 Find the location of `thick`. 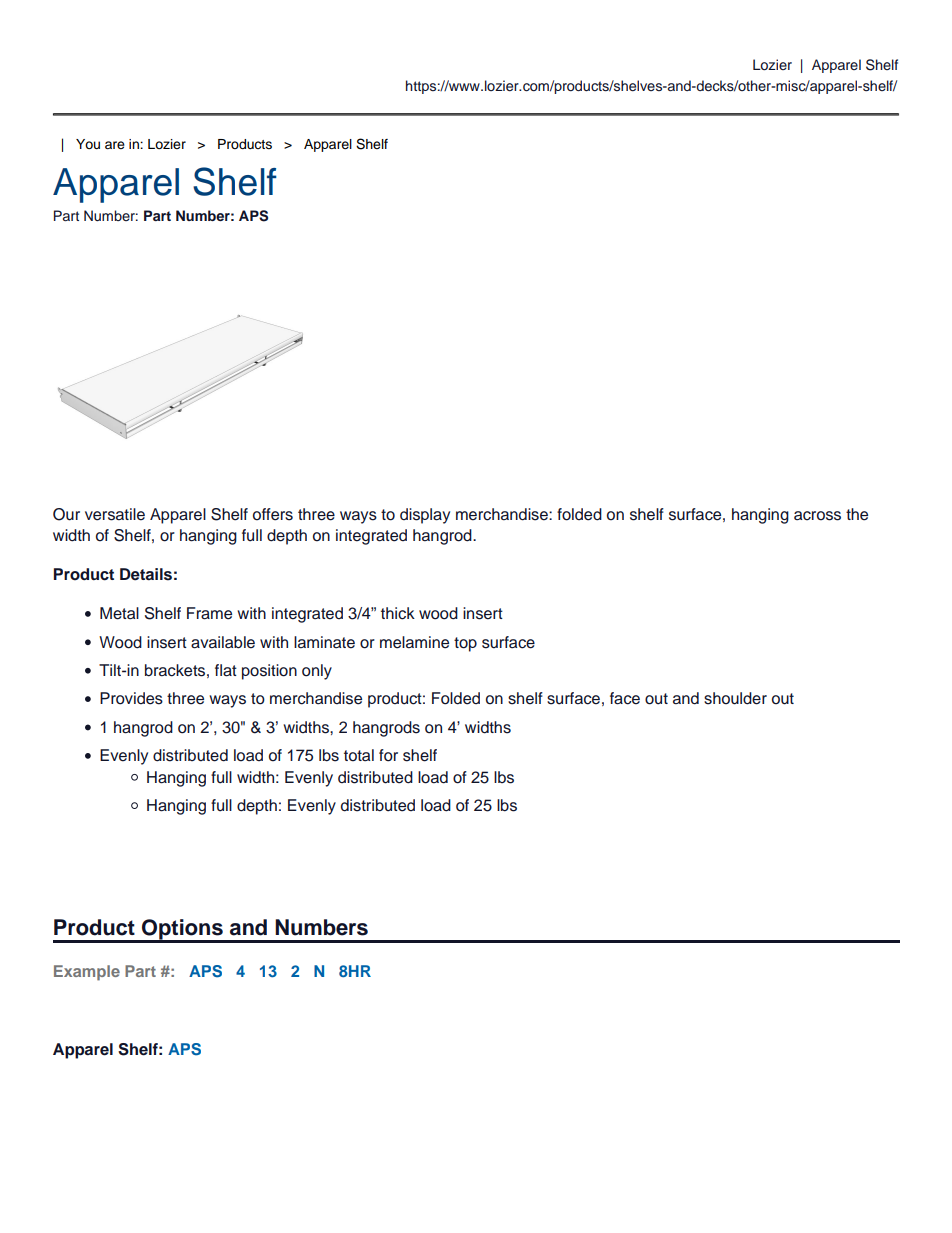

thick is located at coordinates (398, 613).
